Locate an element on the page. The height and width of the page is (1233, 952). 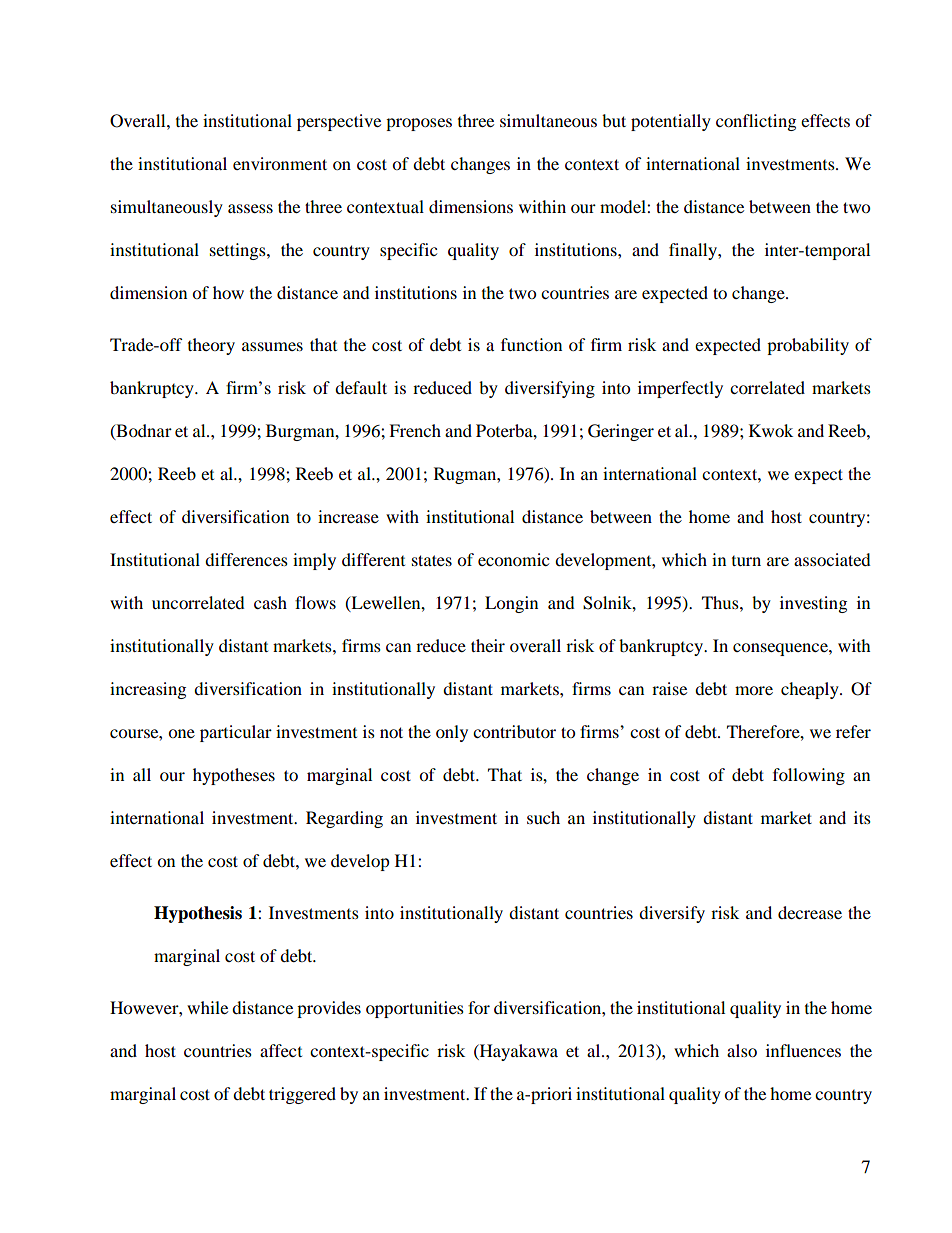
affect is located at coordinates (281, 1050).
